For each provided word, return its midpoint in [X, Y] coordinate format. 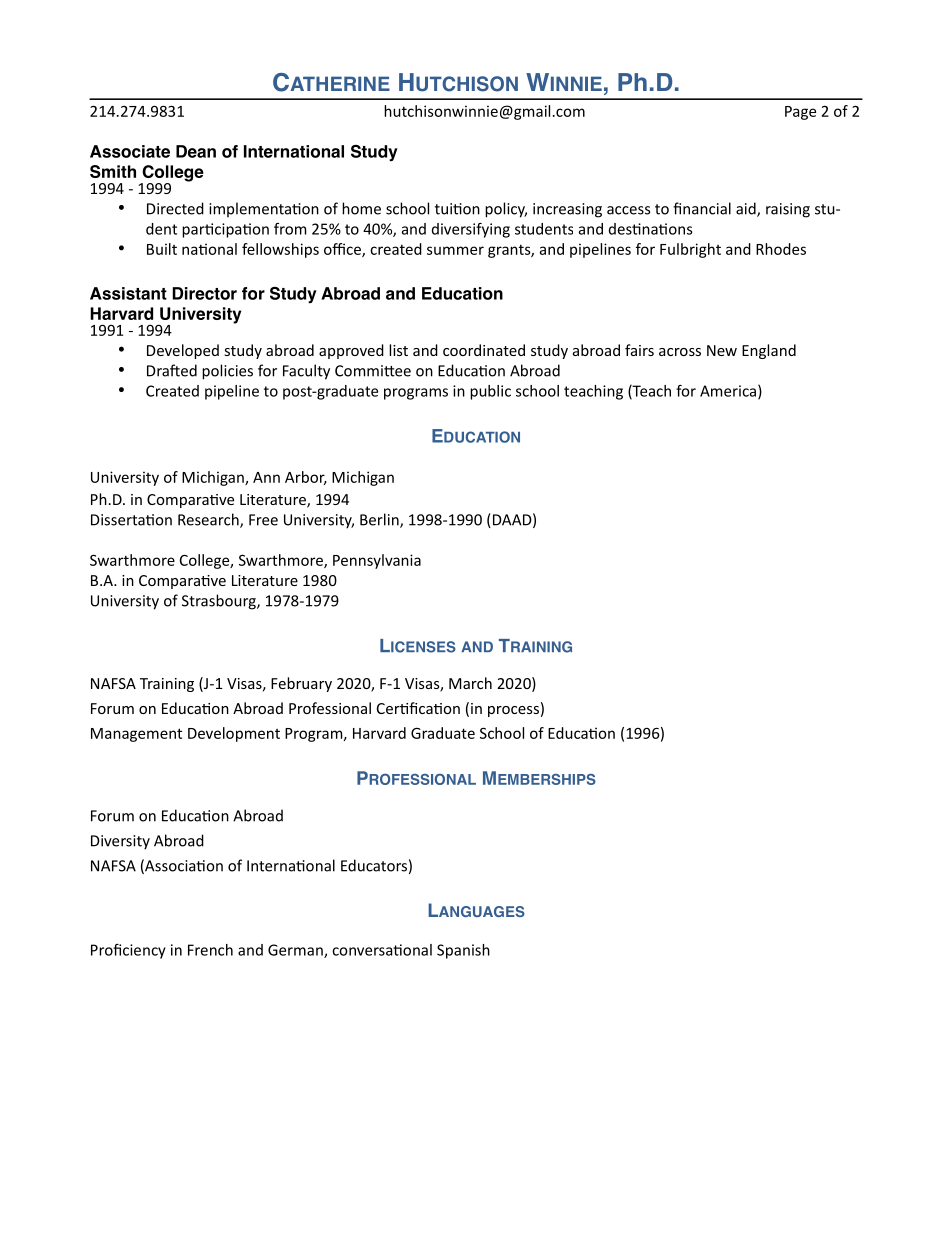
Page [800, 113]
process [513, 711]
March [470, 683]
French [210, 950]
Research [209, 520]
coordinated [484, 350]
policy [506, 210]
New [722, 350]
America [728, 391]
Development [234, 734]
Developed [183, 351]
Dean [196, 151]
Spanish [463, 951]
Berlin [380, 520]
